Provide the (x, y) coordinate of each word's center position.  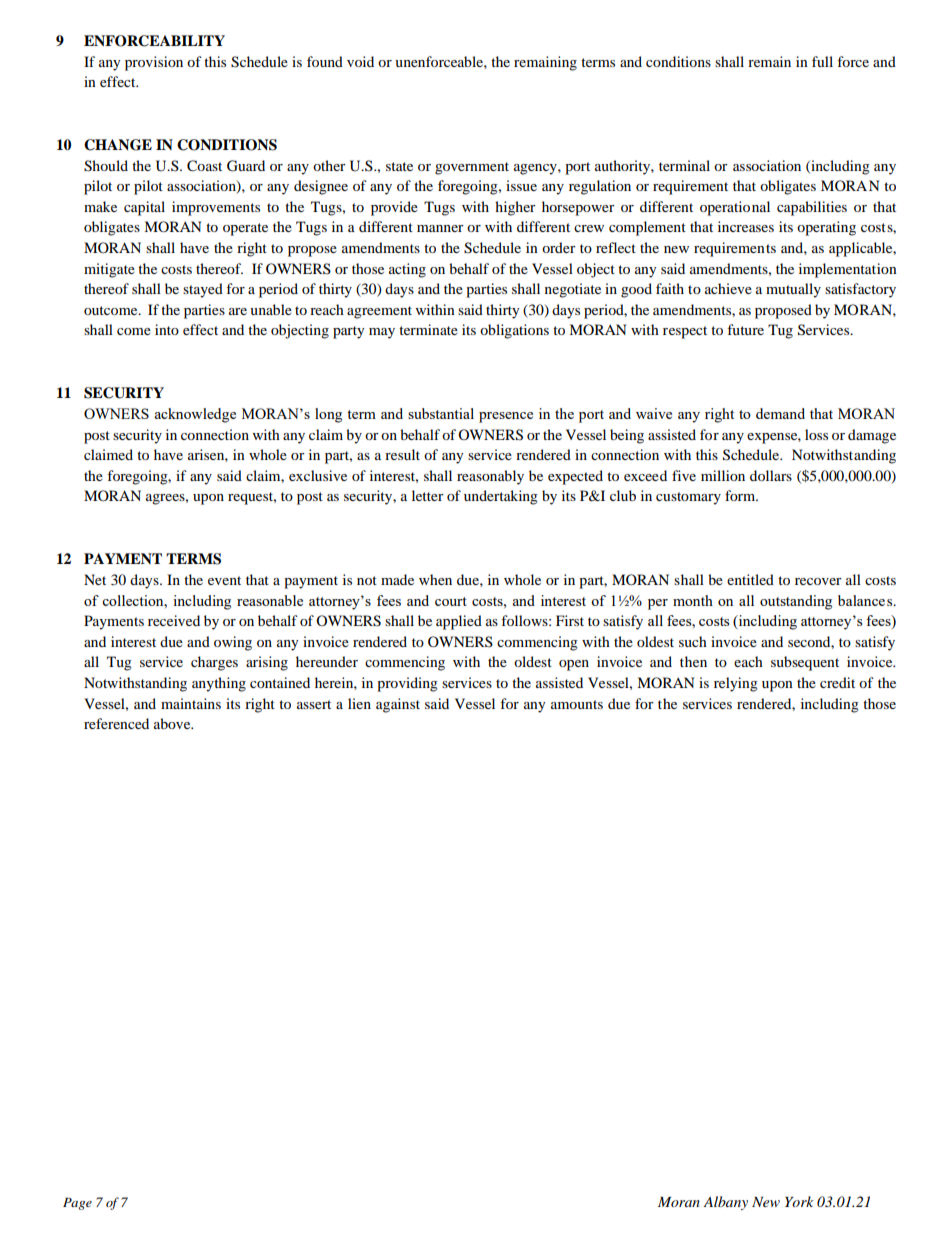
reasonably (490, 477)
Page (77, 1204)
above (173, 723)
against (398, 705)
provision (154, 63)
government (472, 168)
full (822, 61)
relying (736, 684)
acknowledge (195, 415)
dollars (771, 475)
